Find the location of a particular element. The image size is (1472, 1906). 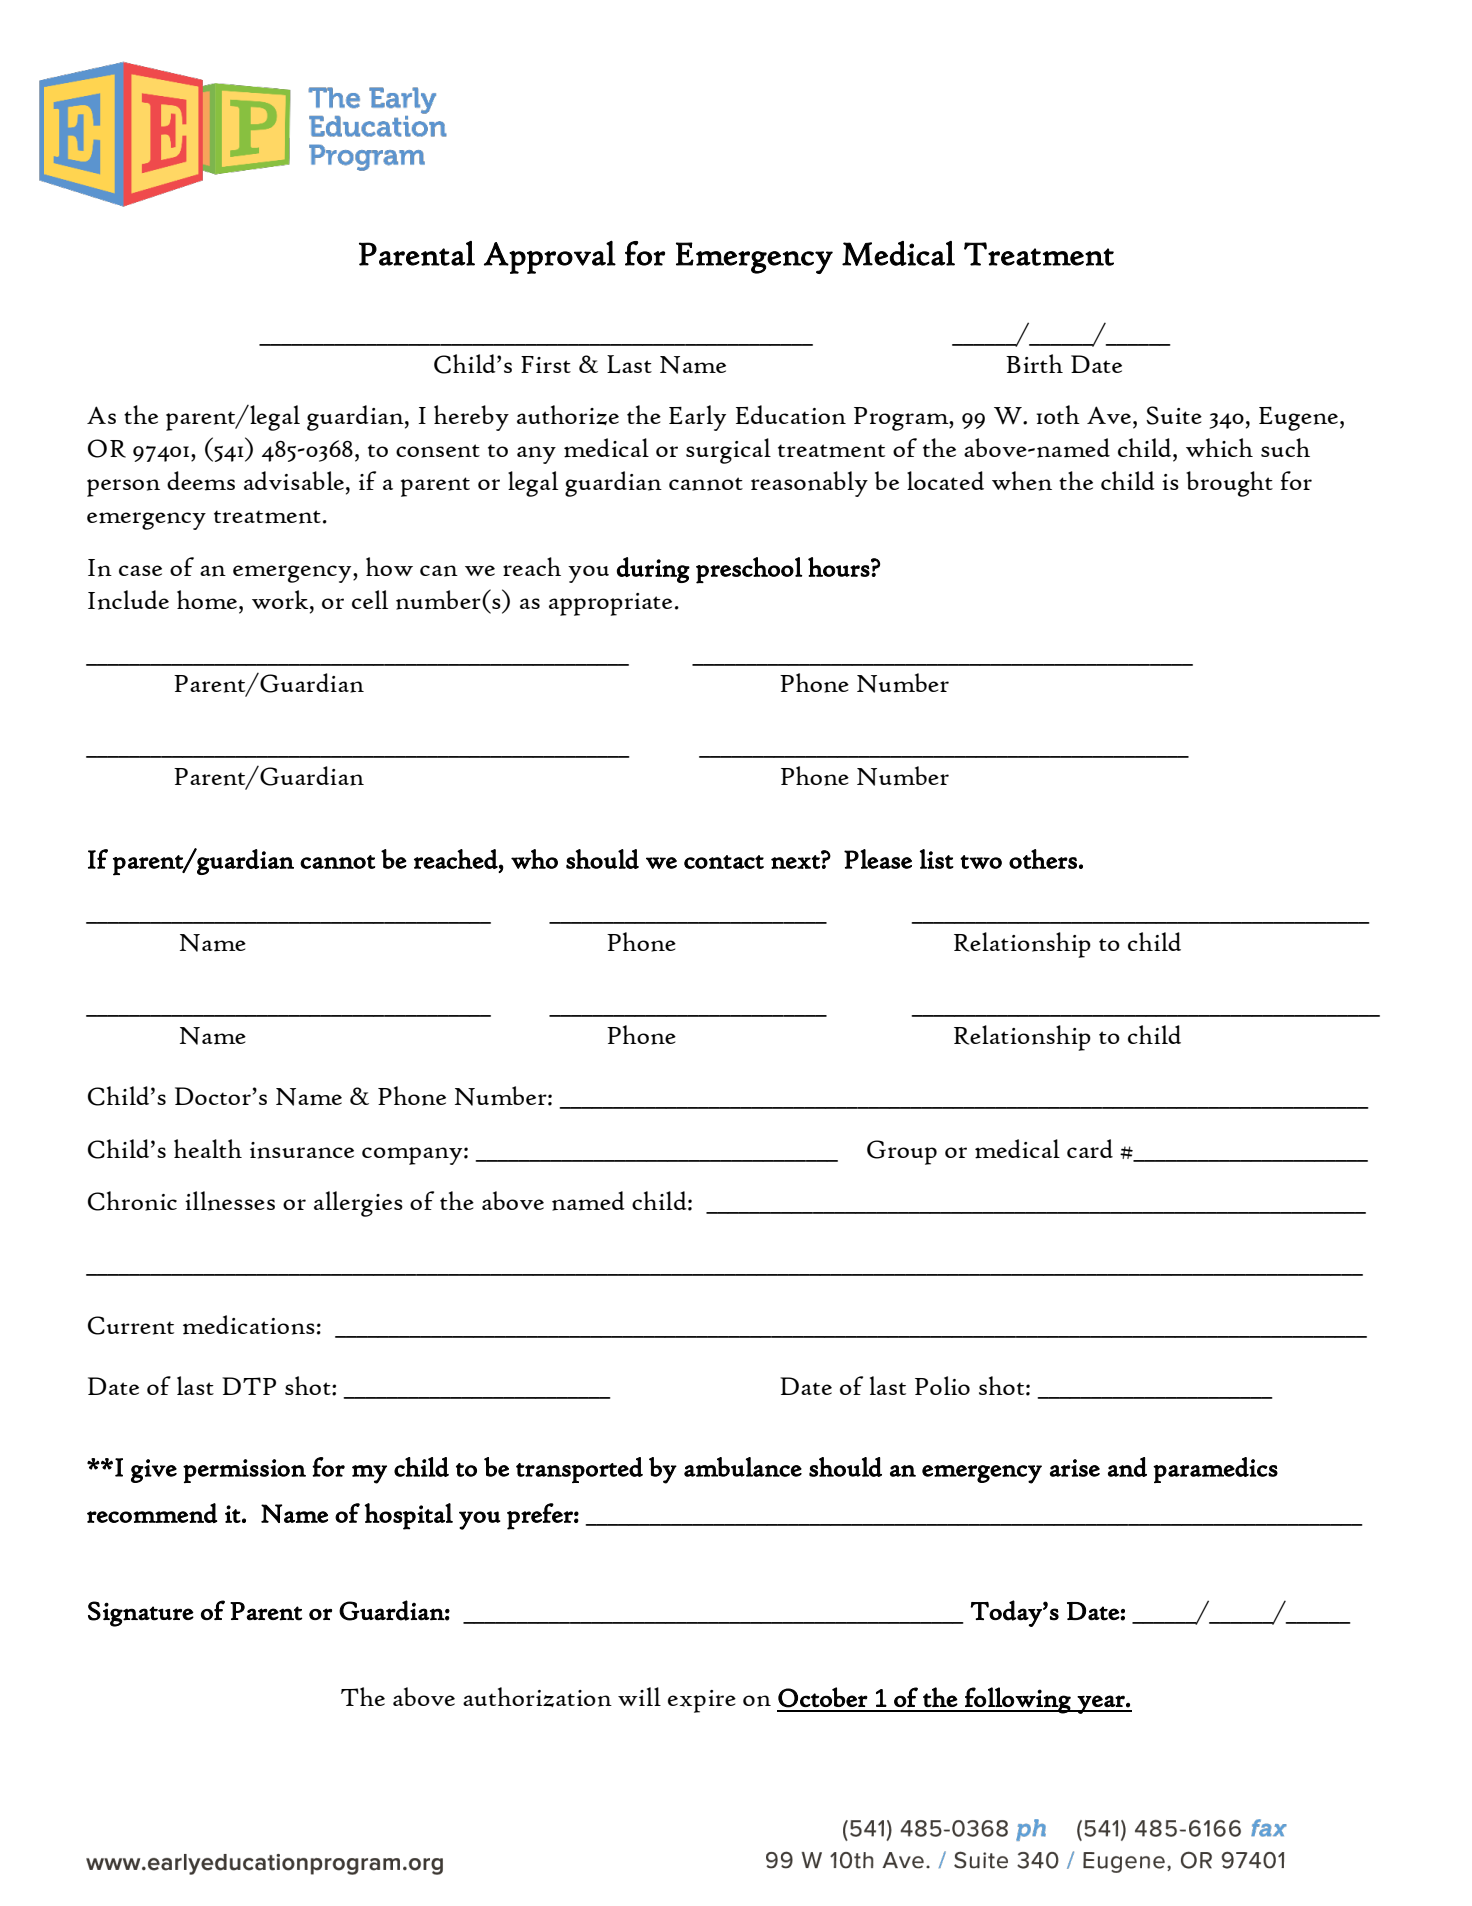

Birth is located at coordinates (1034, 363).
